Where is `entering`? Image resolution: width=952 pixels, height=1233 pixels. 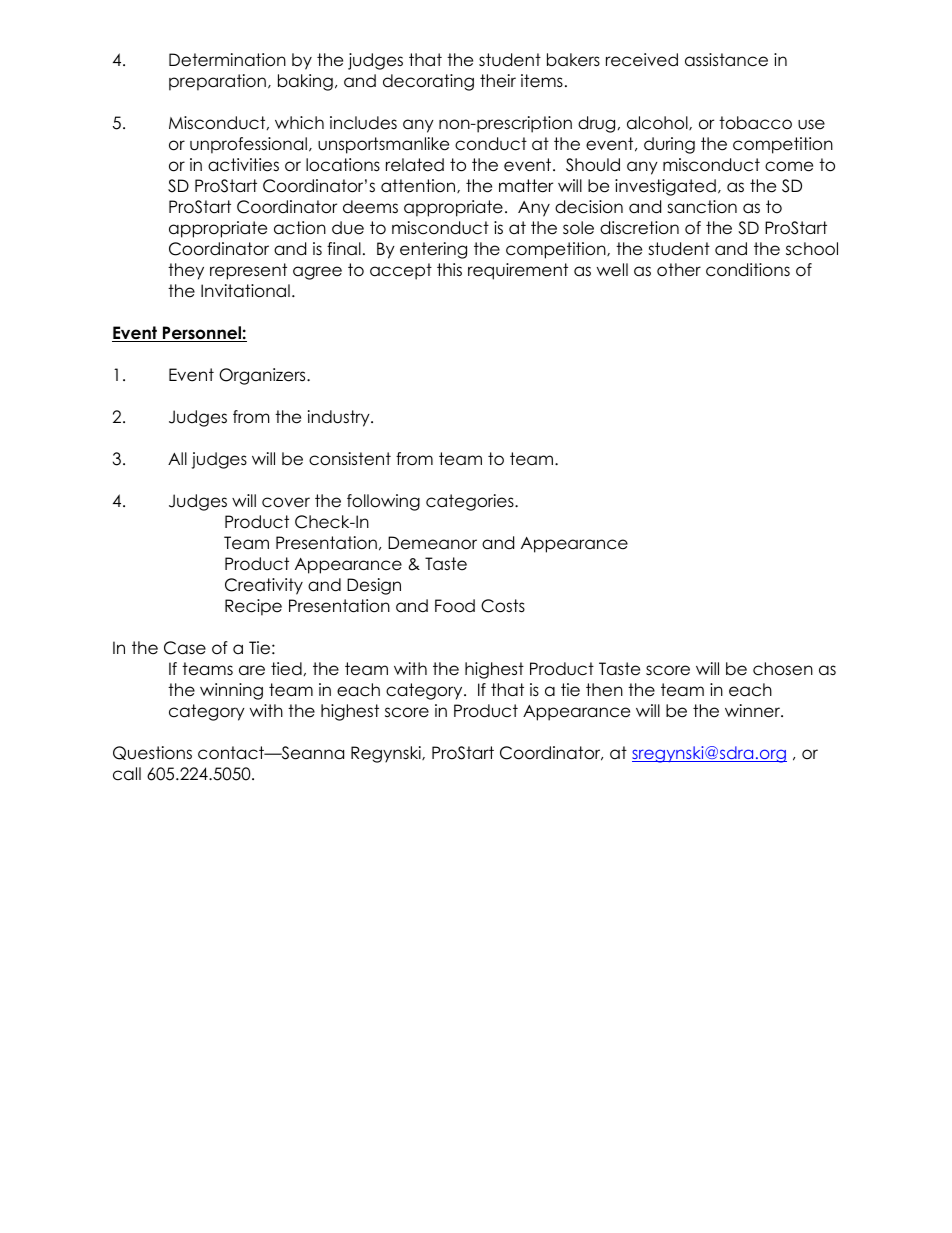
entering is located at coordinates (433, 250).
